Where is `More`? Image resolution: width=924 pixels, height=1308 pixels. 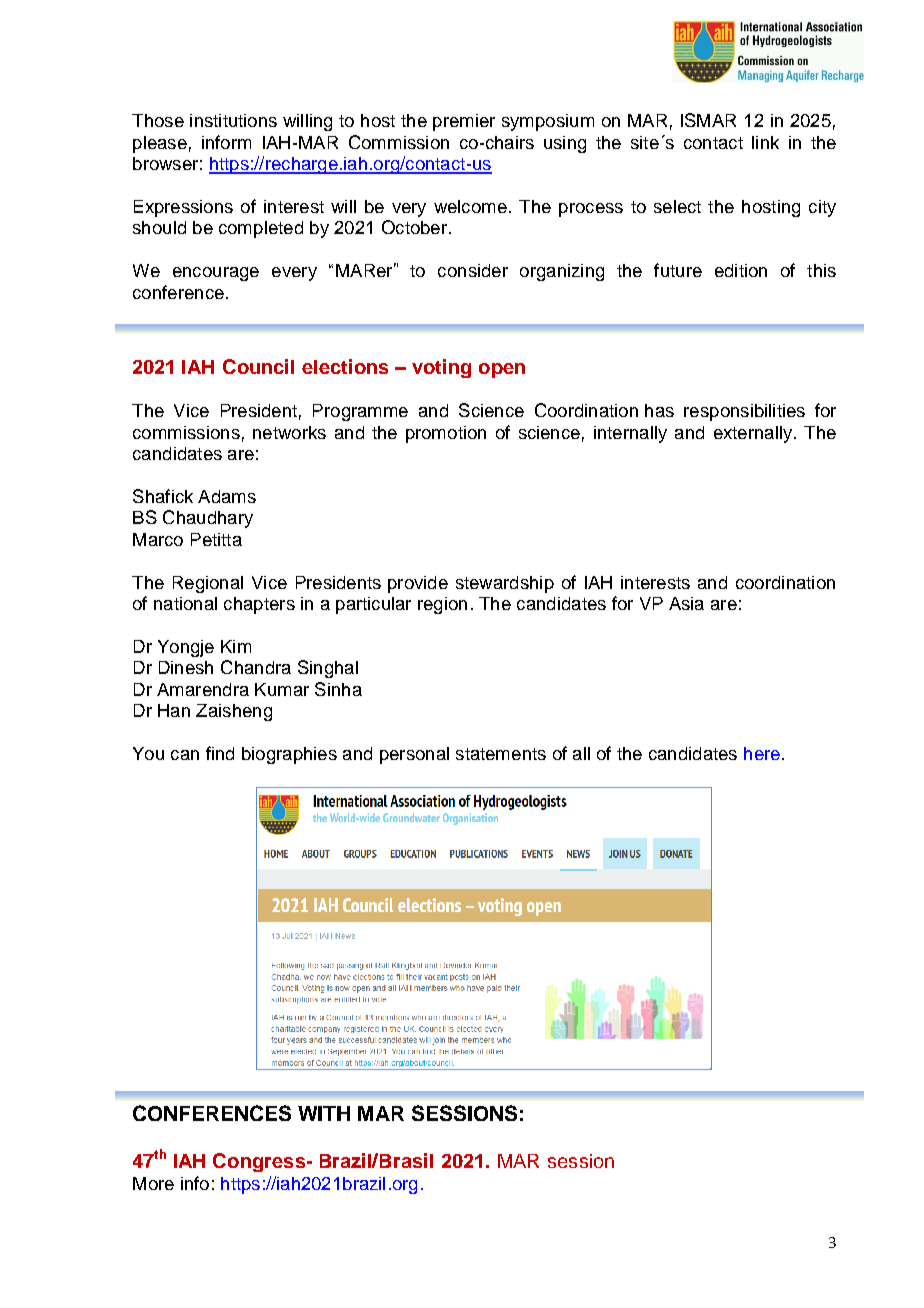 More is located at coordinates (153, 1183).
